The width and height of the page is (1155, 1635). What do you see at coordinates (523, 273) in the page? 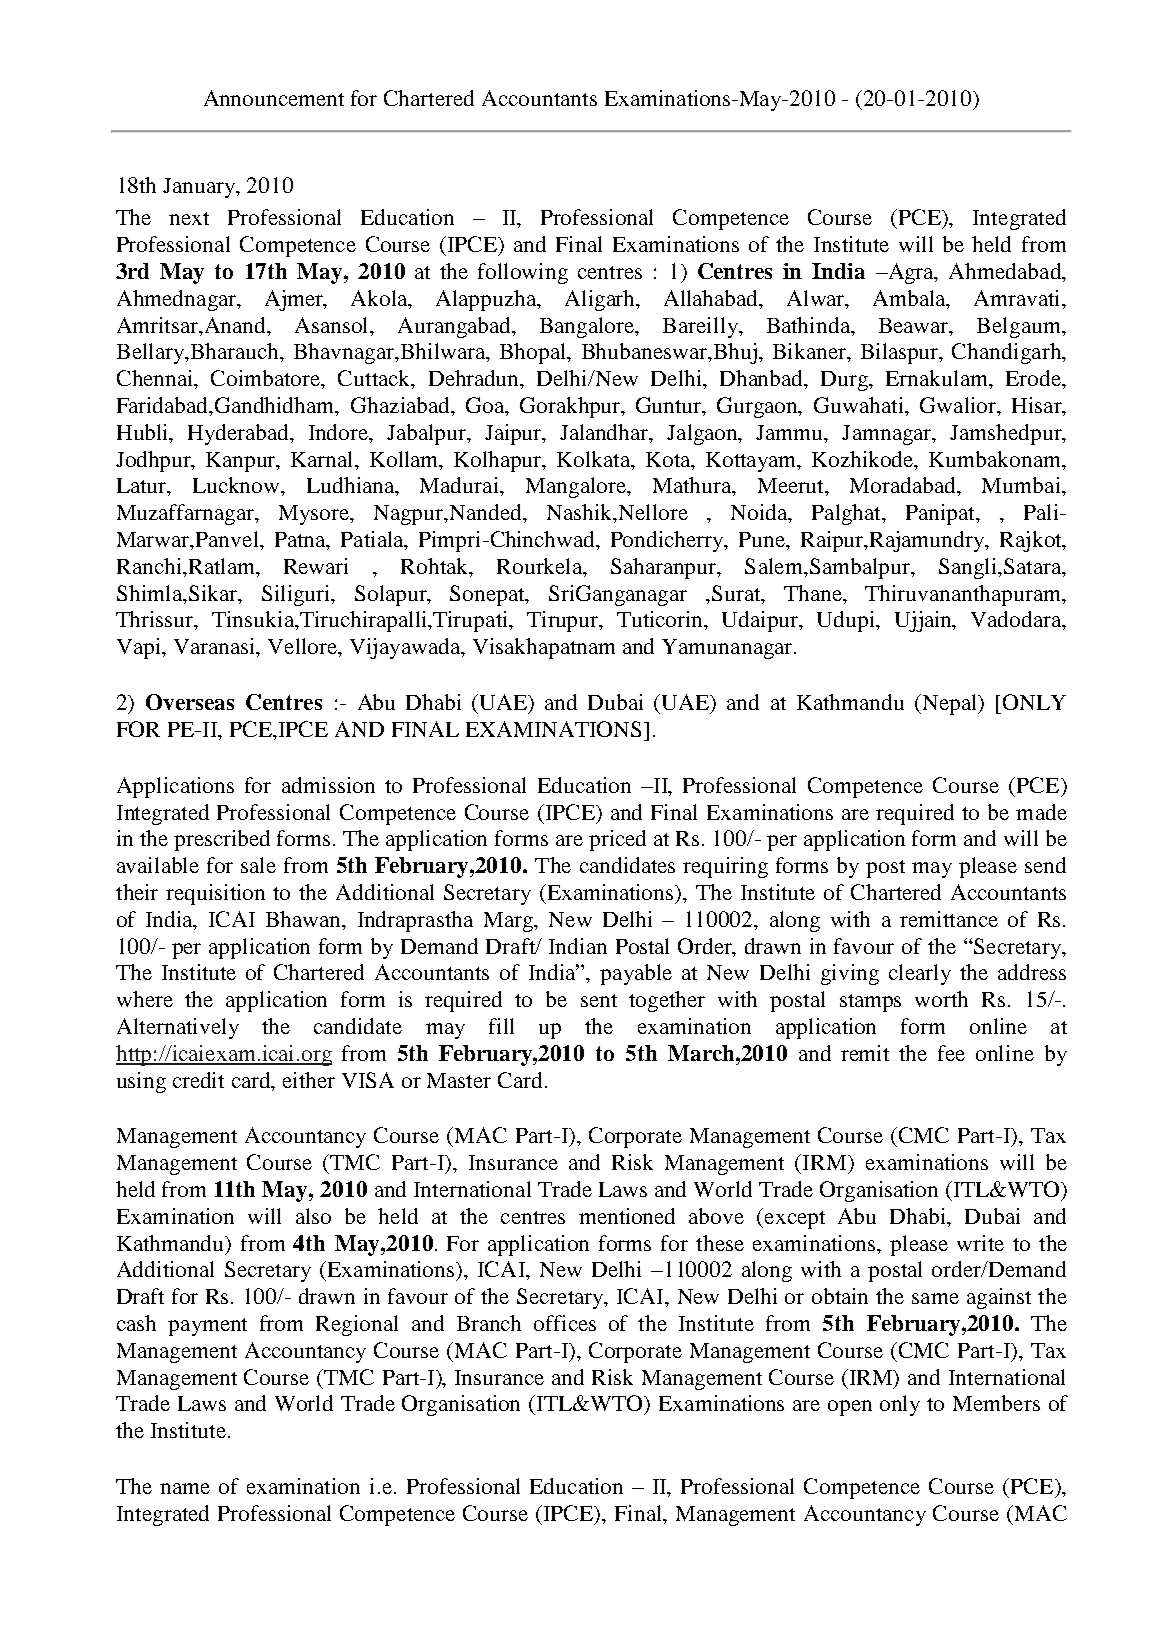
I see `following` at bounding box center [523, 273].
